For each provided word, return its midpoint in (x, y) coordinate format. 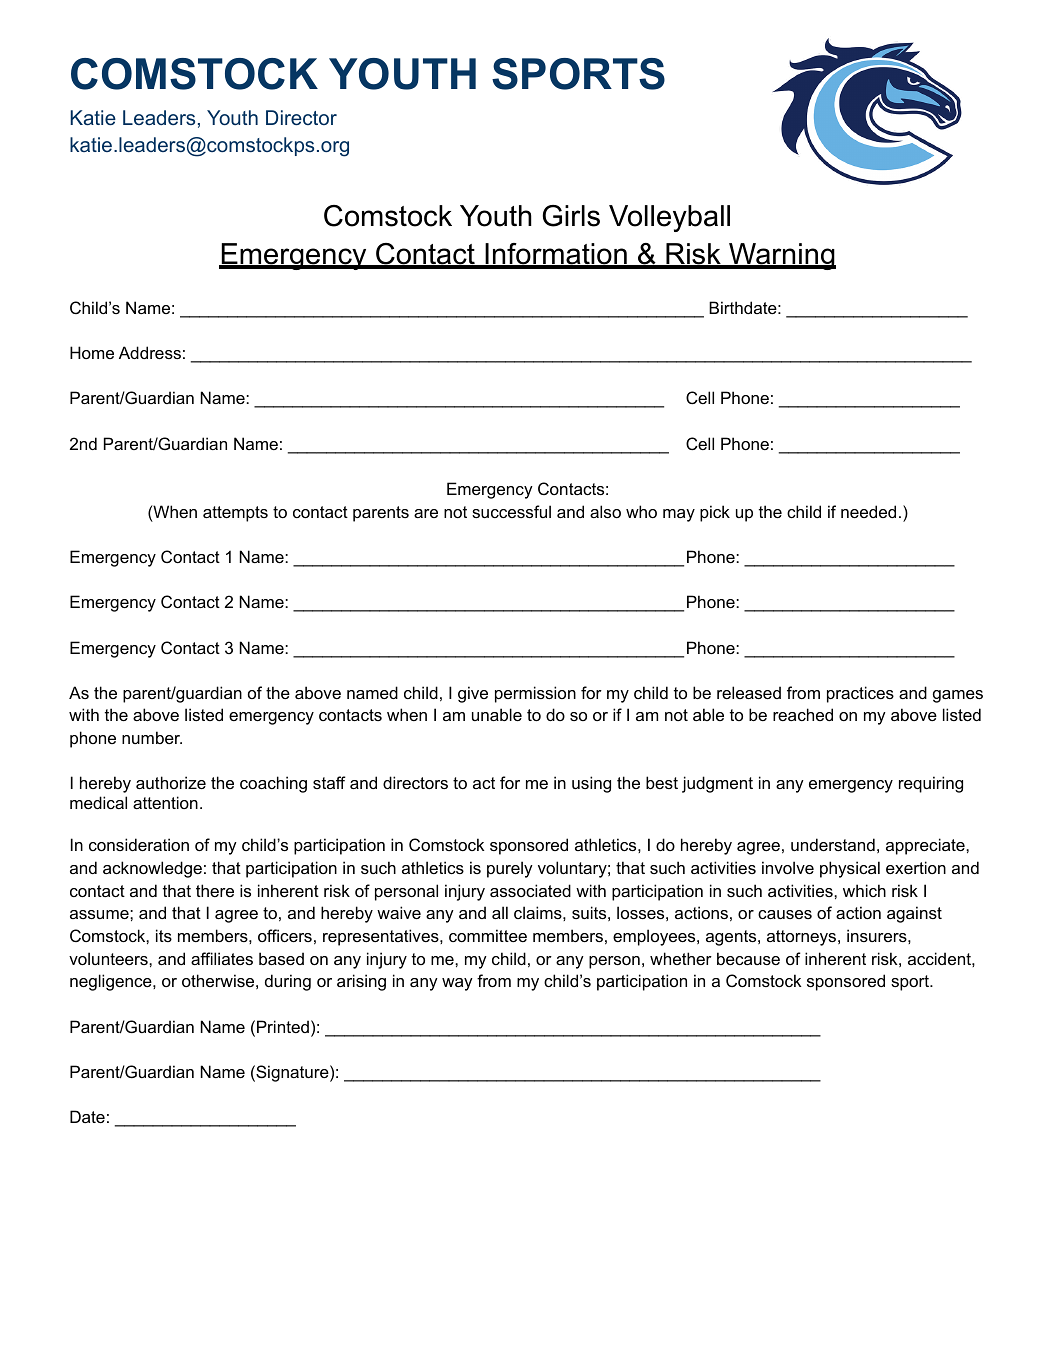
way (457, 984)
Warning (781, 256)
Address (150, 352)
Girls (571, 216)
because (748, 958)
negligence (112, 982)
